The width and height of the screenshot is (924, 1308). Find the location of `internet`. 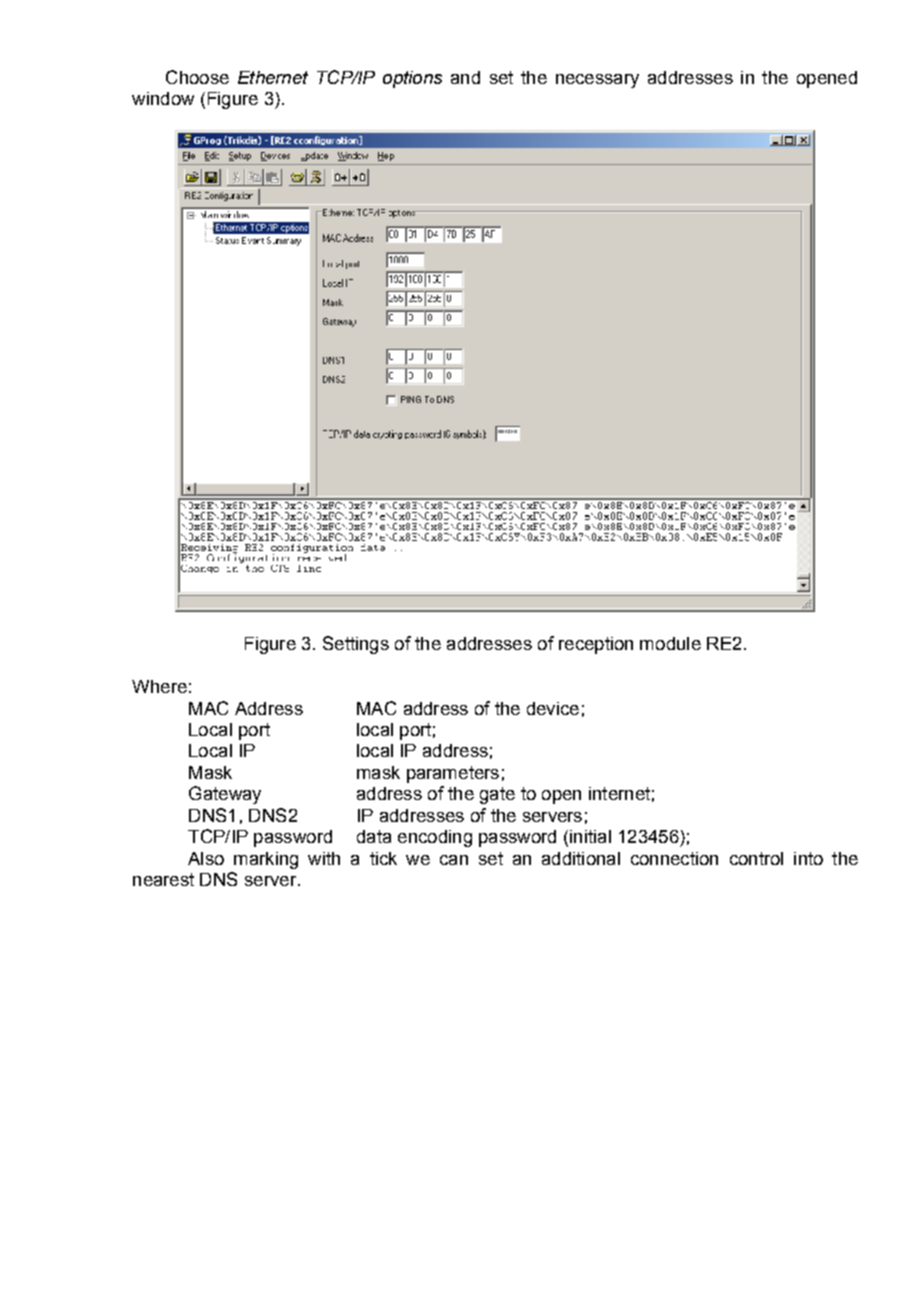

internet is located at coordinates (619, 793).
